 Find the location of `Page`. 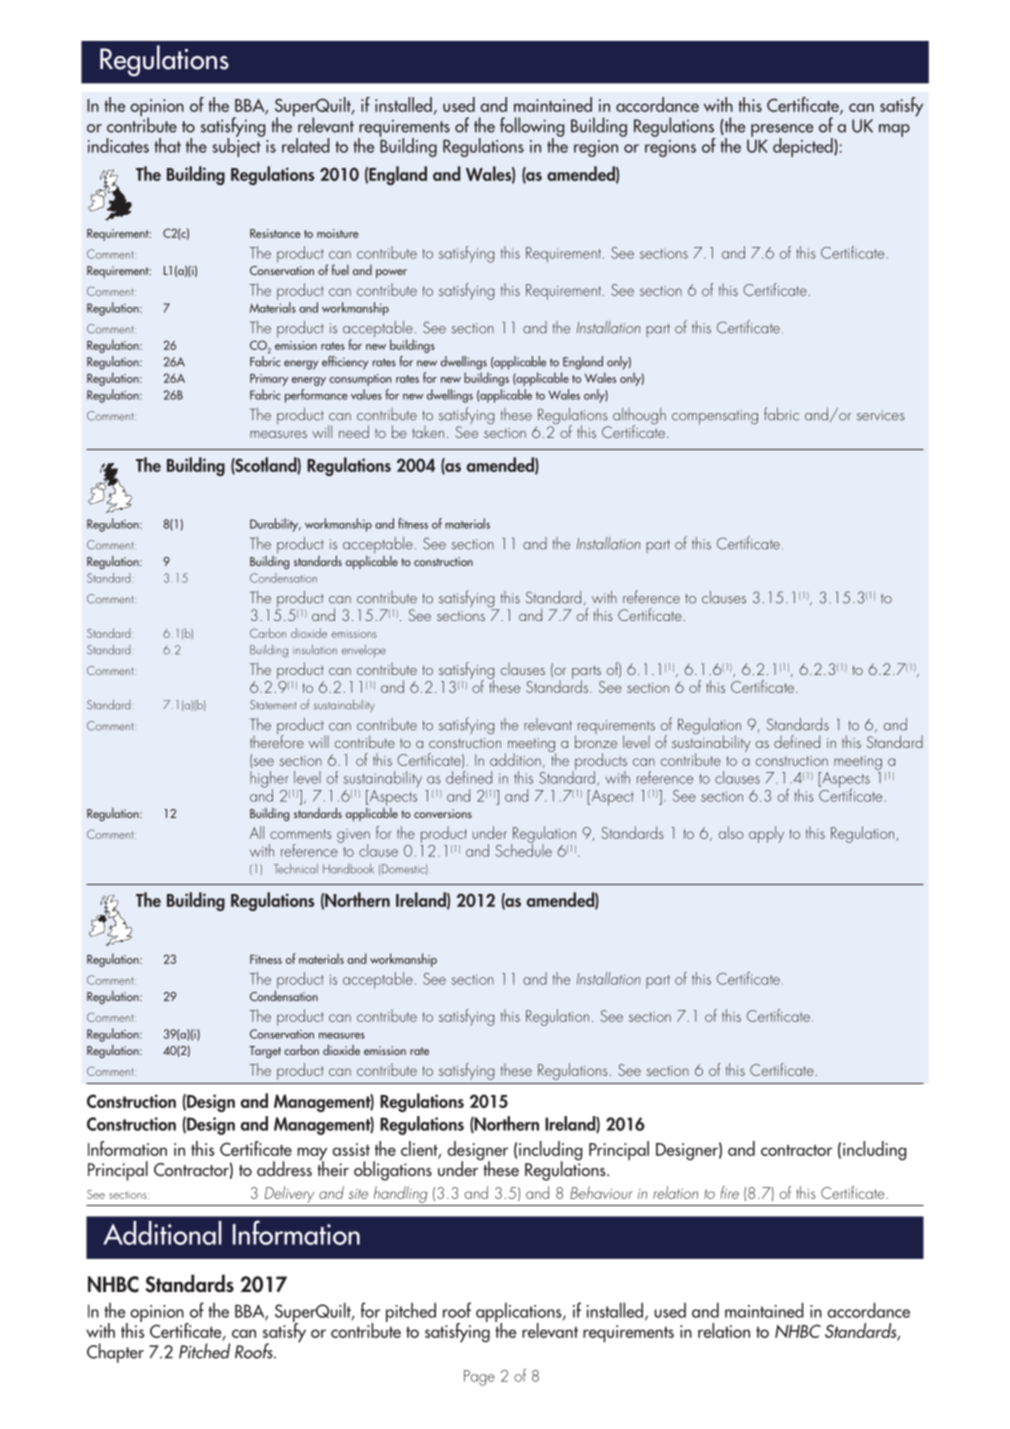

Page is located at coordinates (479, 1378).
